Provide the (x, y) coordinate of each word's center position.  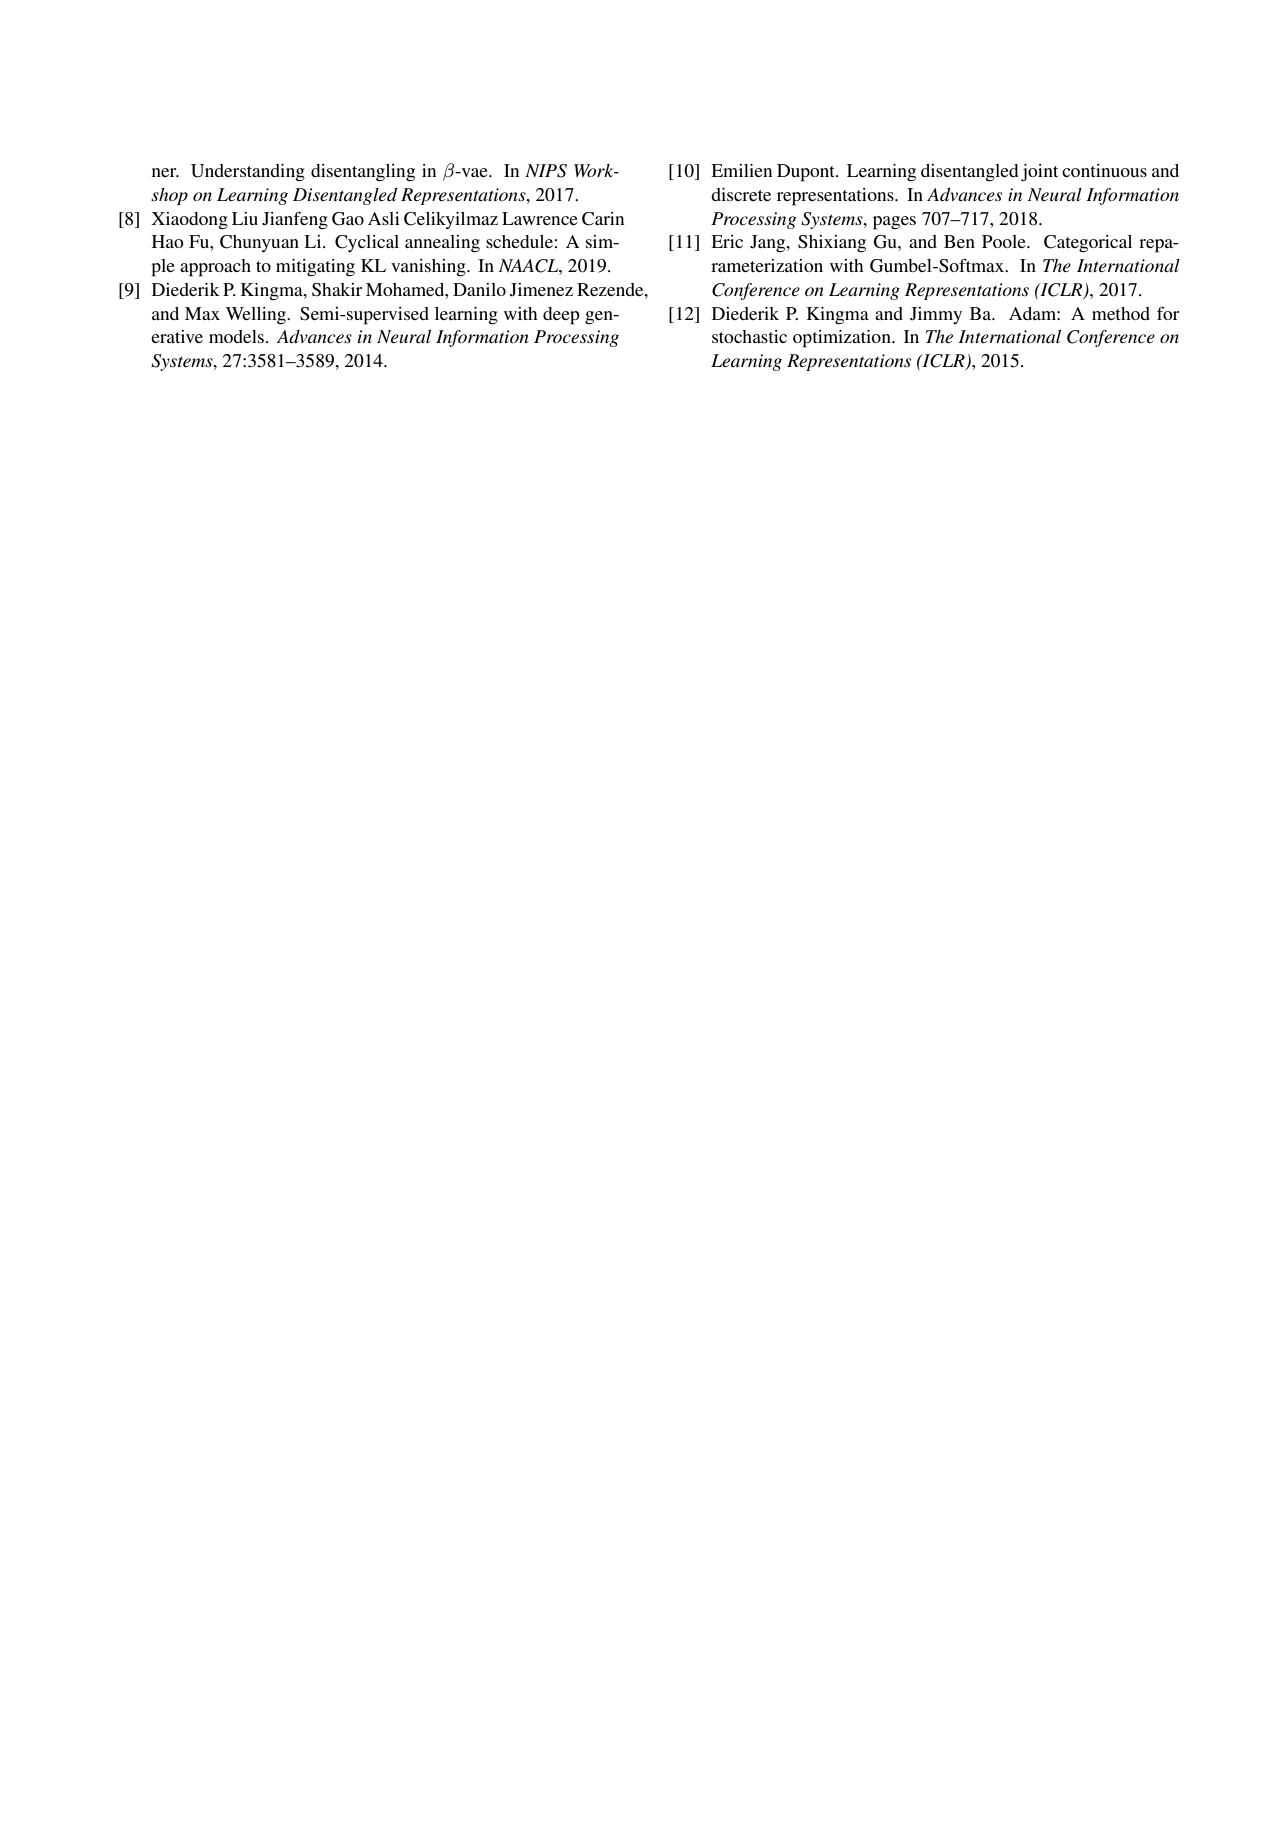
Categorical (1088, 244)
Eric (727, 241)
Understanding (248, 173)
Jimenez (541, 290)
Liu (245, 218)
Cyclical (367, 243)
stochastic (749, 336)
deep (561, 316)
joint (1039, 173)
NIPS (546, 171)
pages (894, 223)
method (1121, 313)
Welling (257, 316)
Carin (603, 219)
